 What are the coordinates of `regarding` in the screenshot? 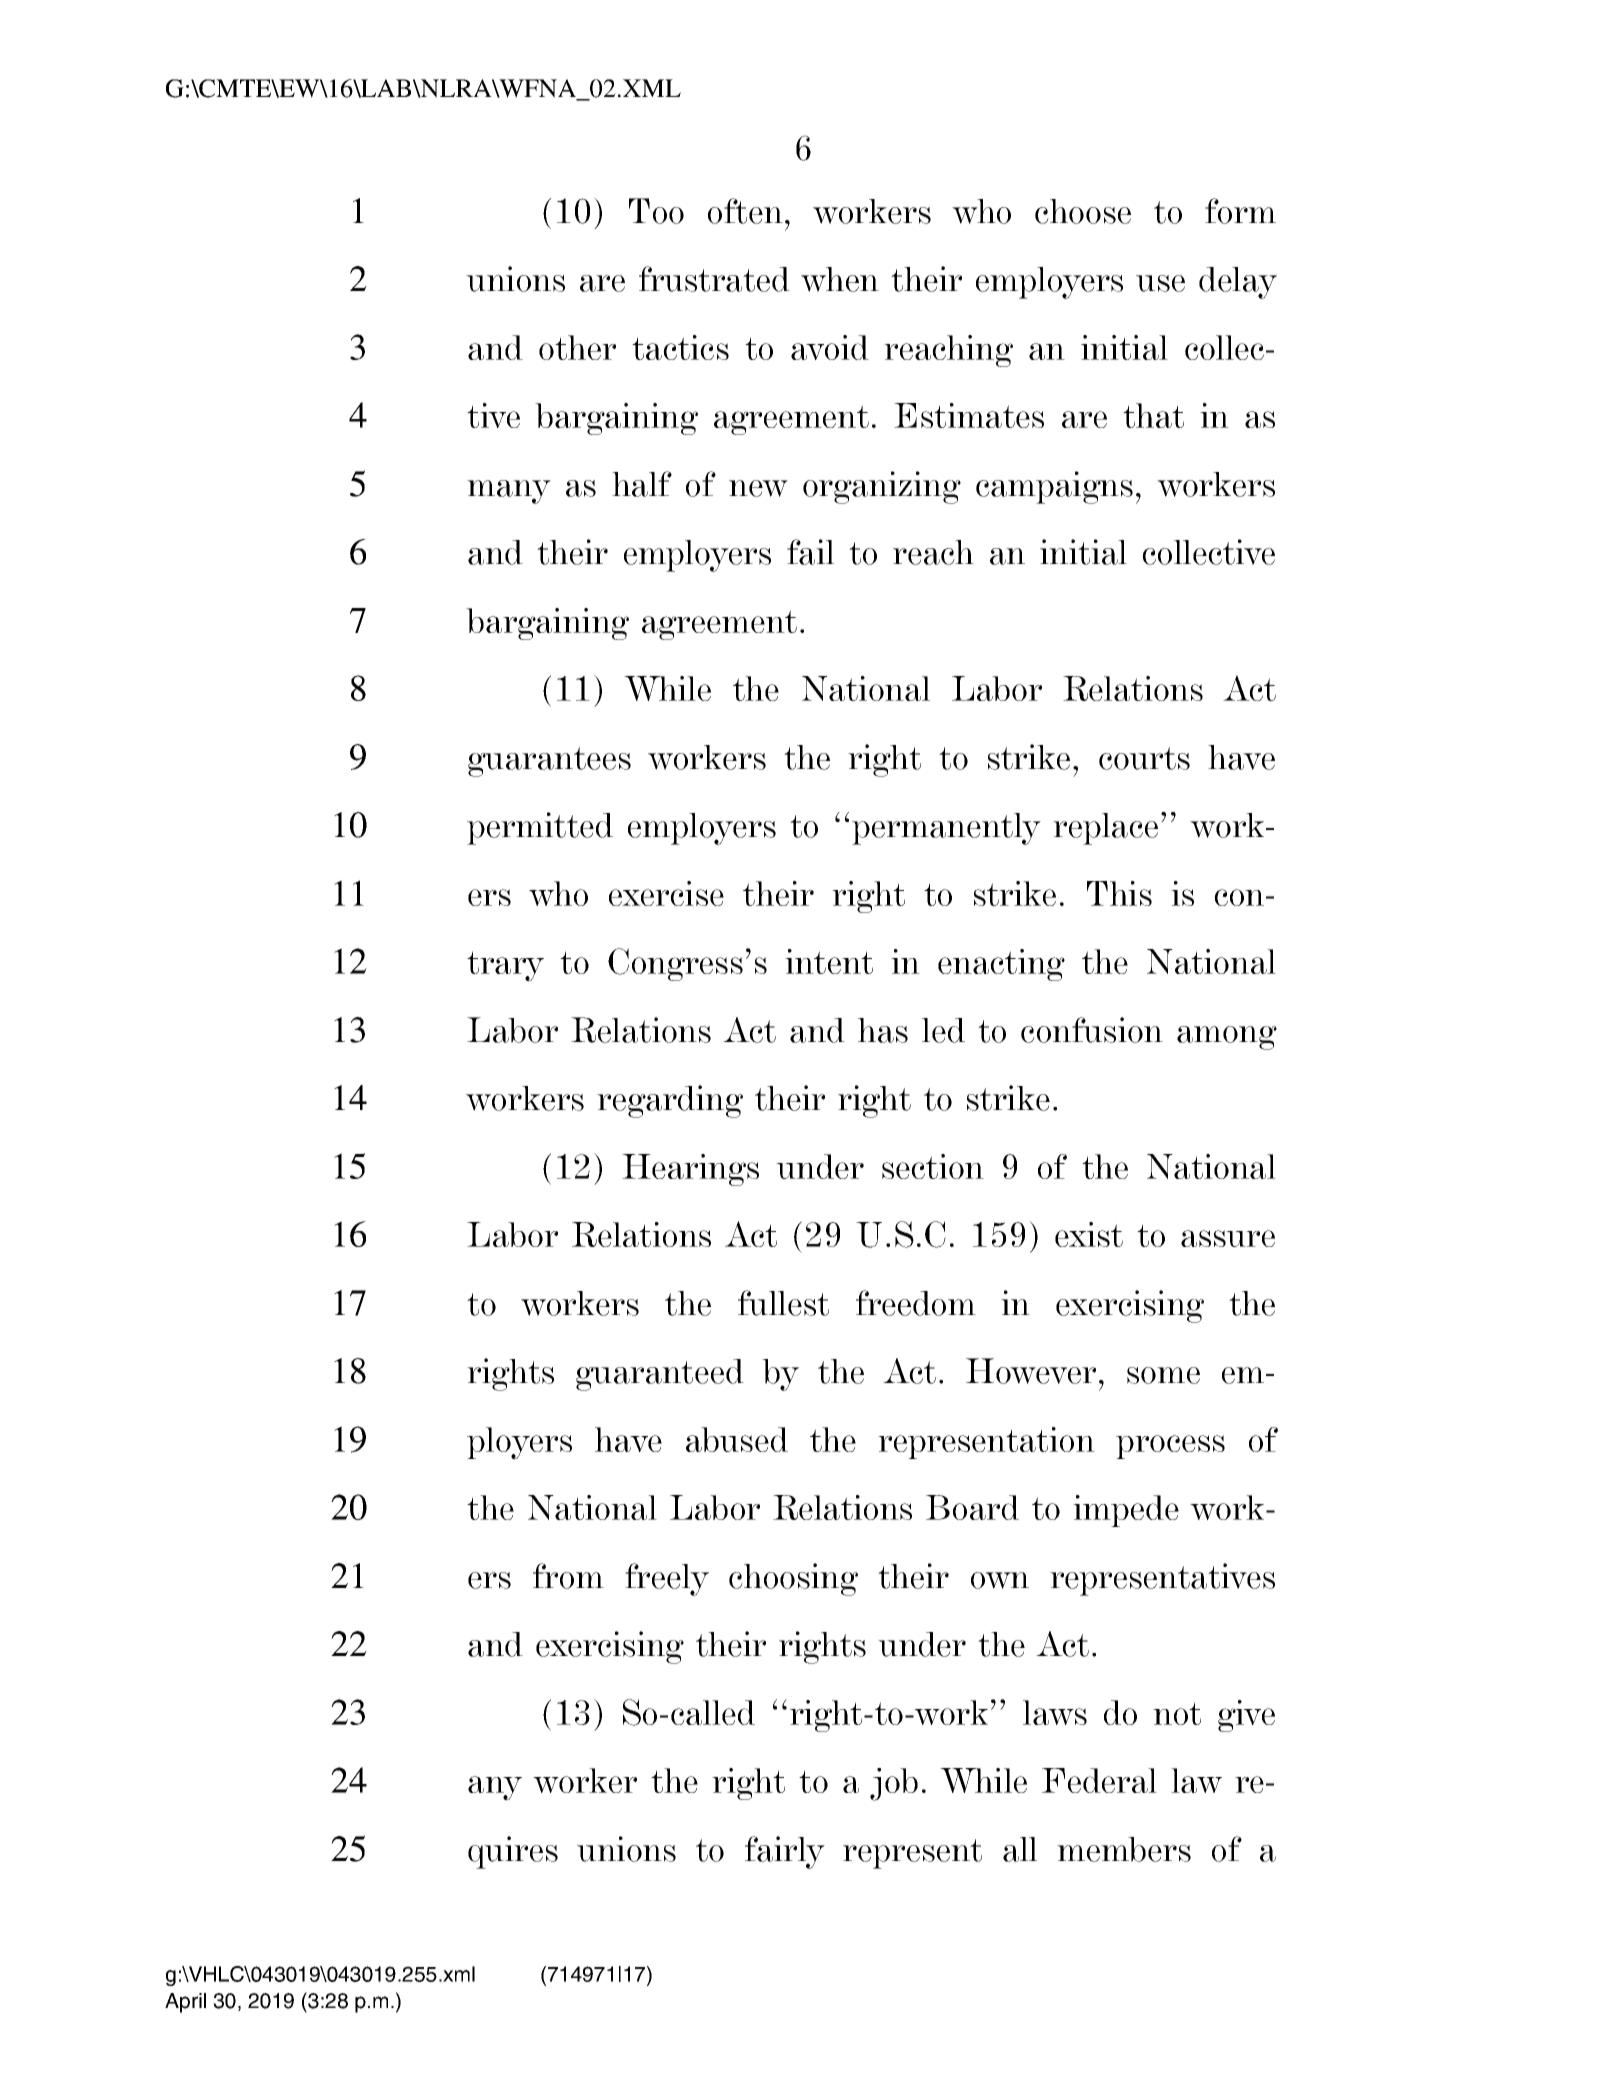 It's located at (670, 1101).
